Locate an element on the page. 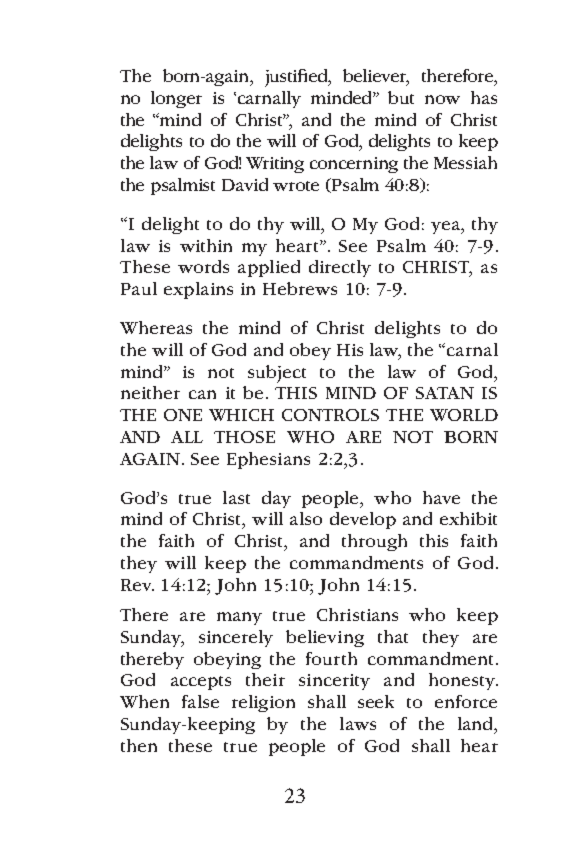  can is located at coordinates (202, 394).
